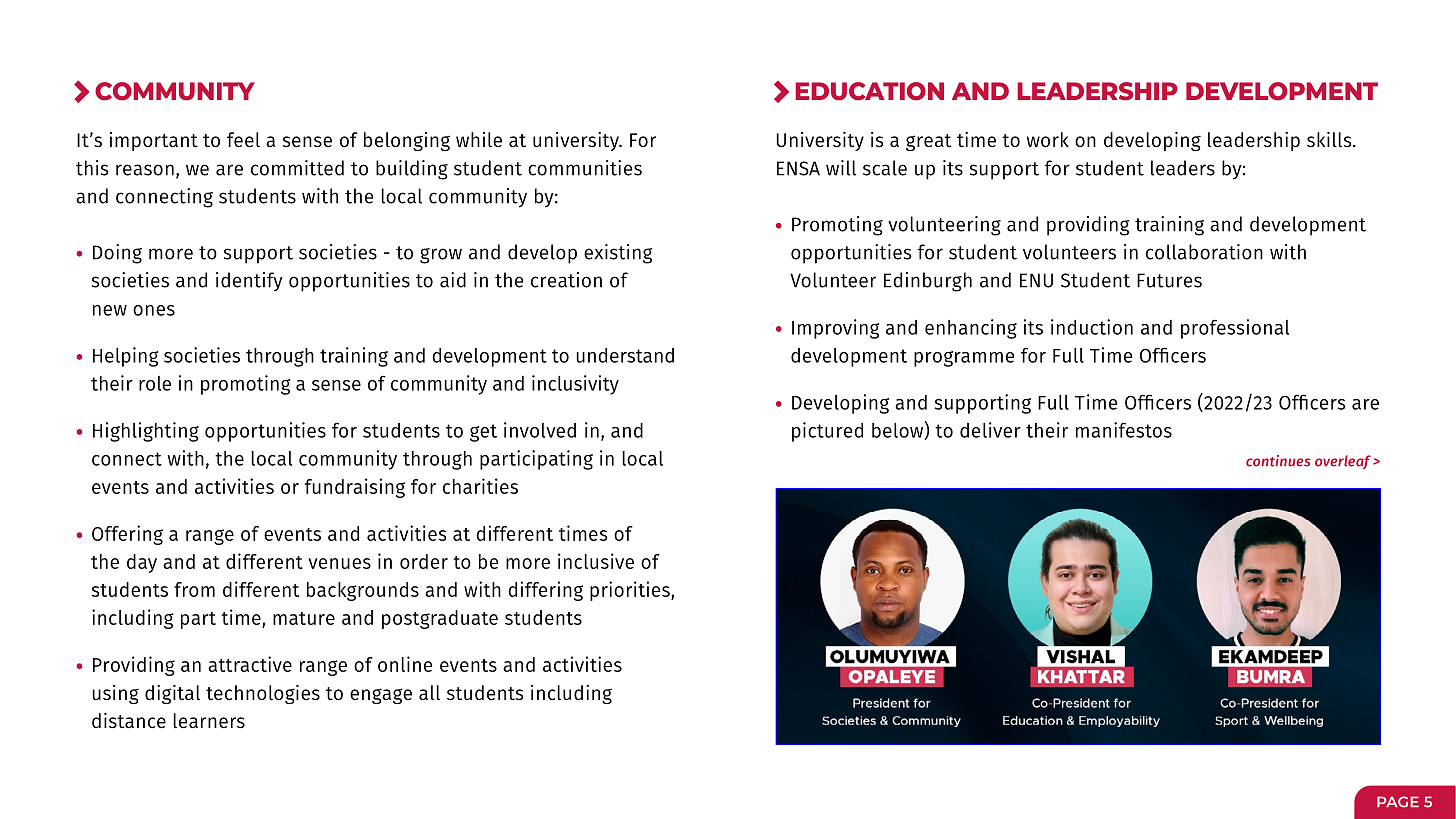 The height and width of the screenshot is (819, 1456). Describe the element at coordinates (827, 432) in the screenshot. I see `pictured` at that location.
